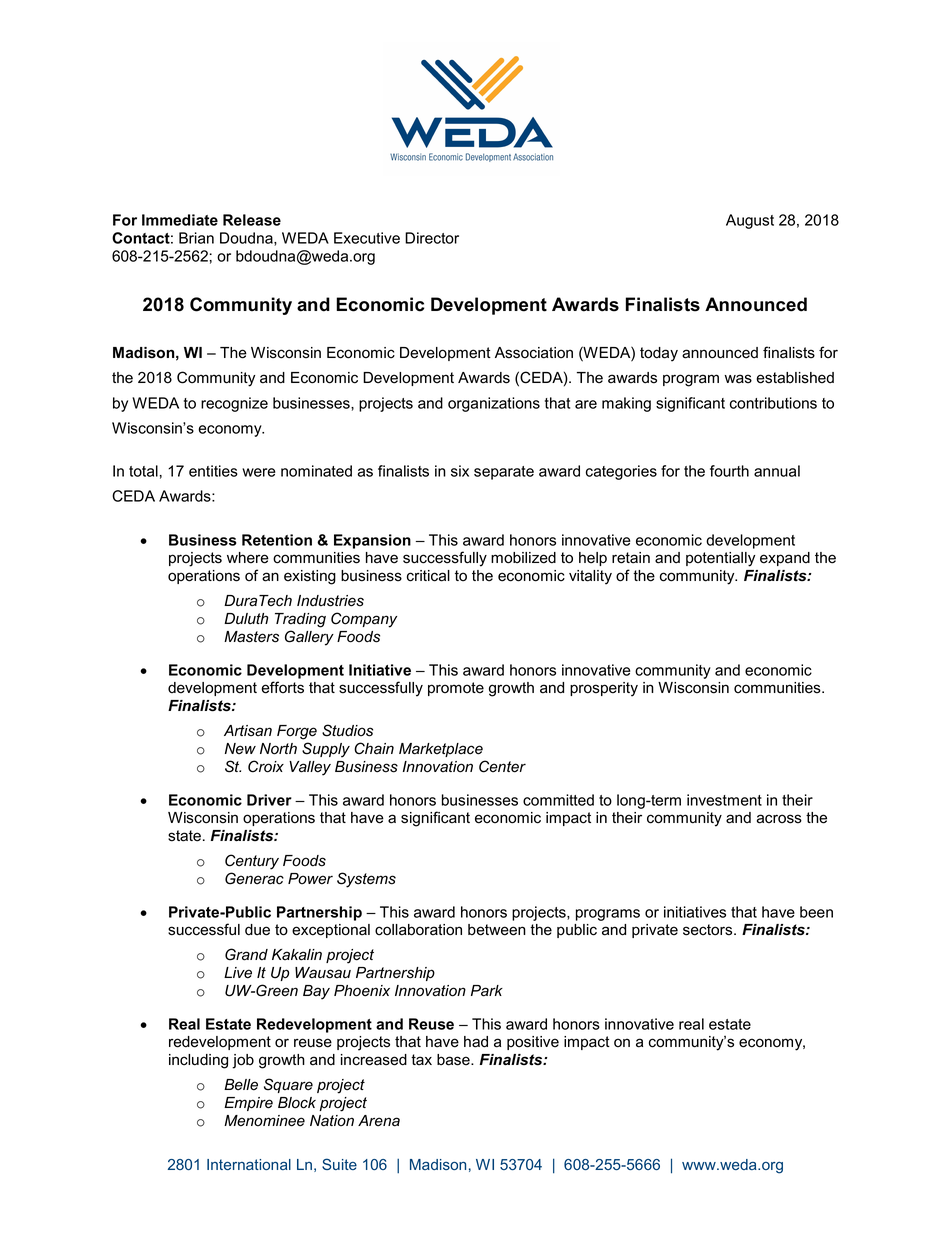 This page has height=1233, width=952. Describe the element at coordinates (460, 471) in the page. I see `six` at that location.
